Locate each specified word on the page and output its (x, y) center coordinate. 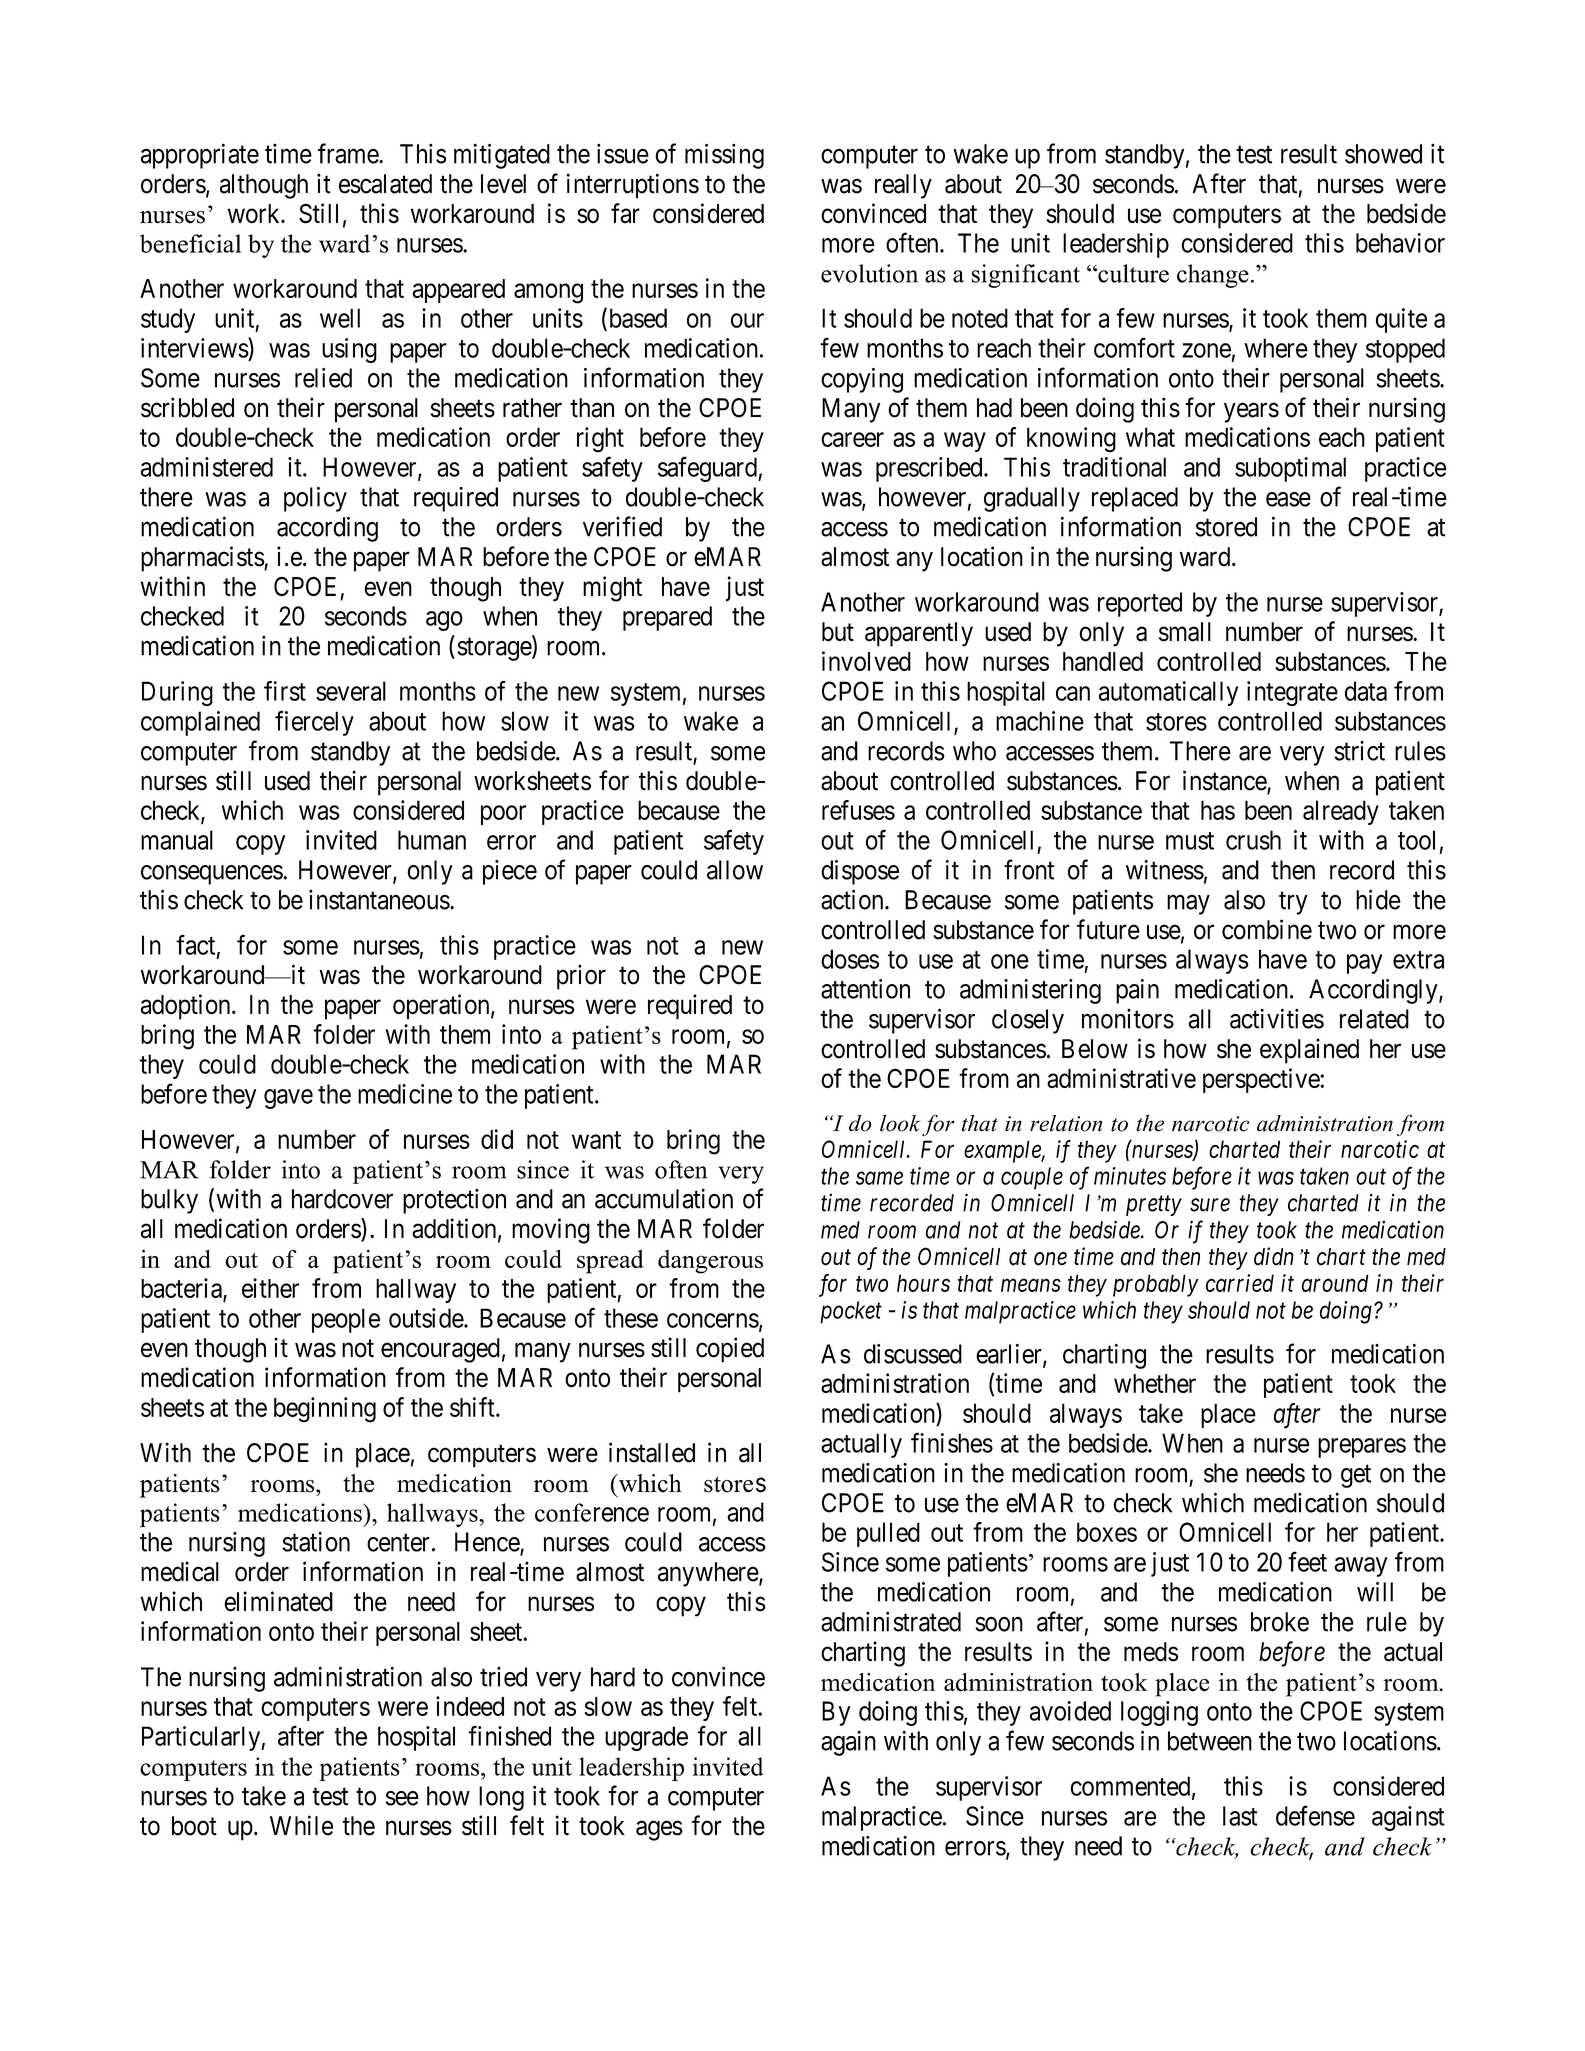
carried (1240, 1283)
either (270, 1288)
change (1213, 276)
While (301, 1825)
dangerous (710, 1262)
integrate (1292, 693)
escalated (385, 184)
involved (866, 661)
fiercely (314, 723)
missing (724, 156)
